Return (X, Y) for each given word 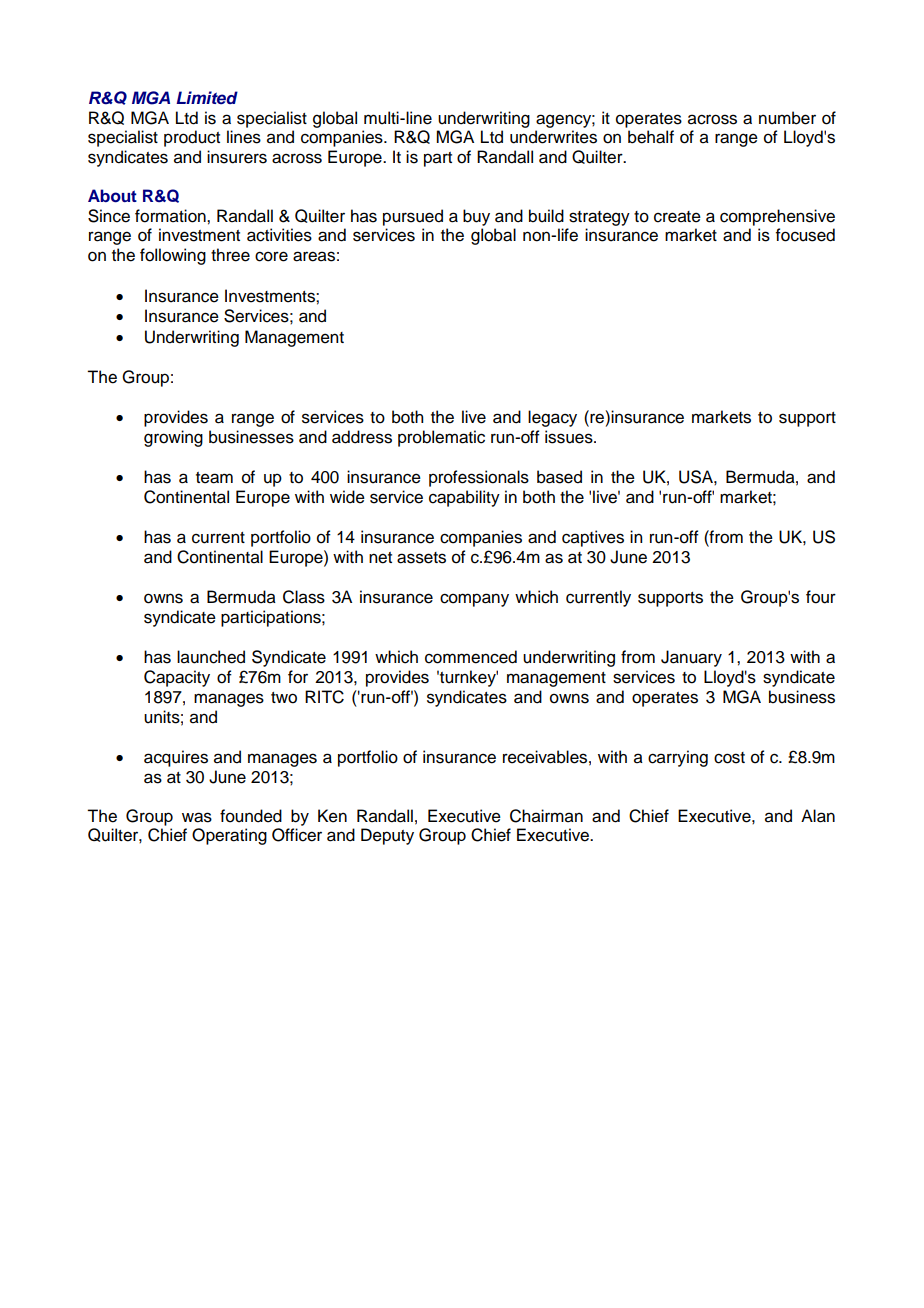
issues (570, 437)
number (787, 118)
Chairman (546, 816)
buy (476, 217)
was (197, 817)
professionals (479, 478)
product (192, 138)
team (214, 478)
